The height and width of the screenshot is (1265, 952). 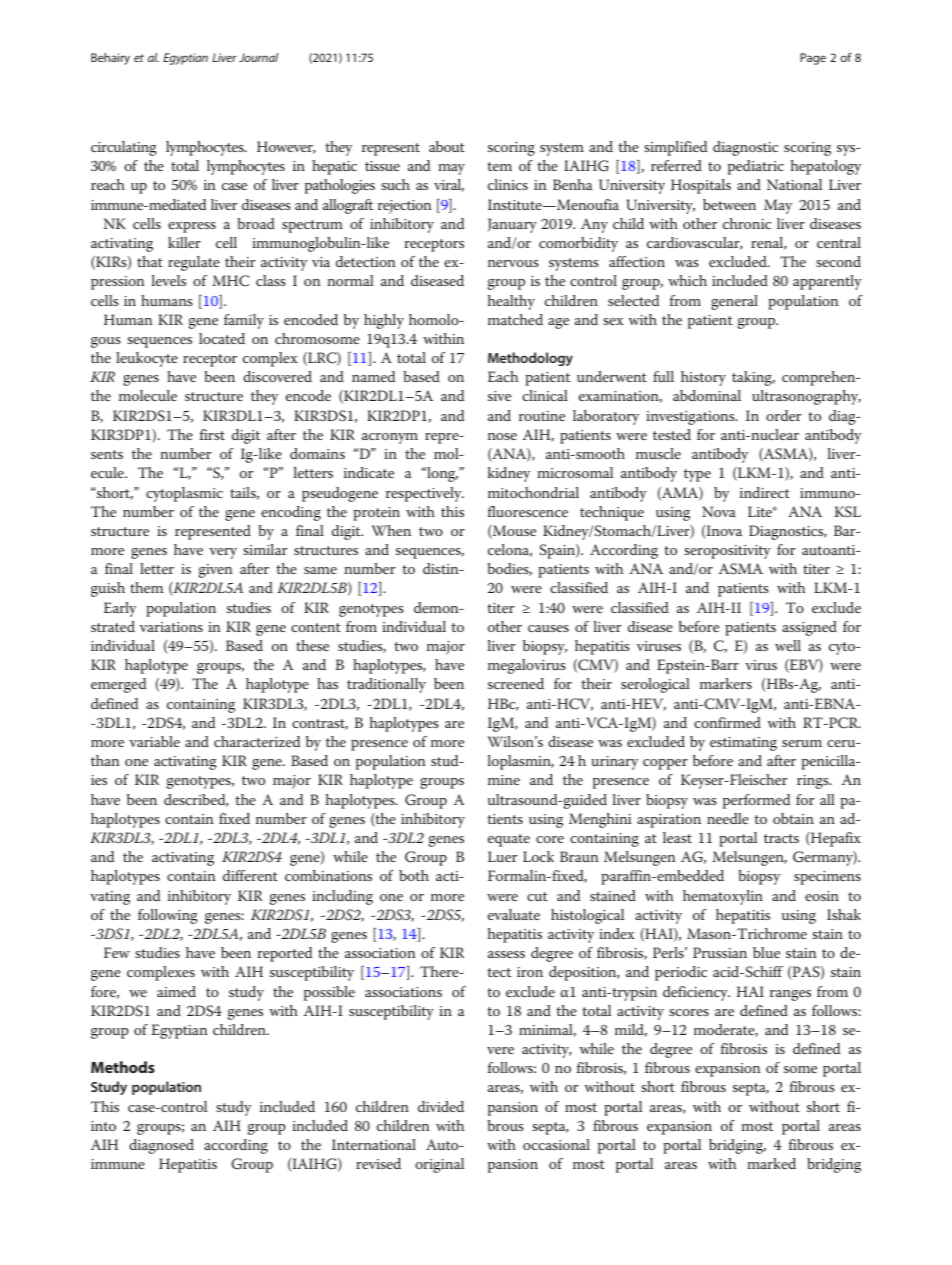 What do you see at coordinates (772, 1163) in the screenshot?
I see `marked` at bounding box center [772, 1163].
